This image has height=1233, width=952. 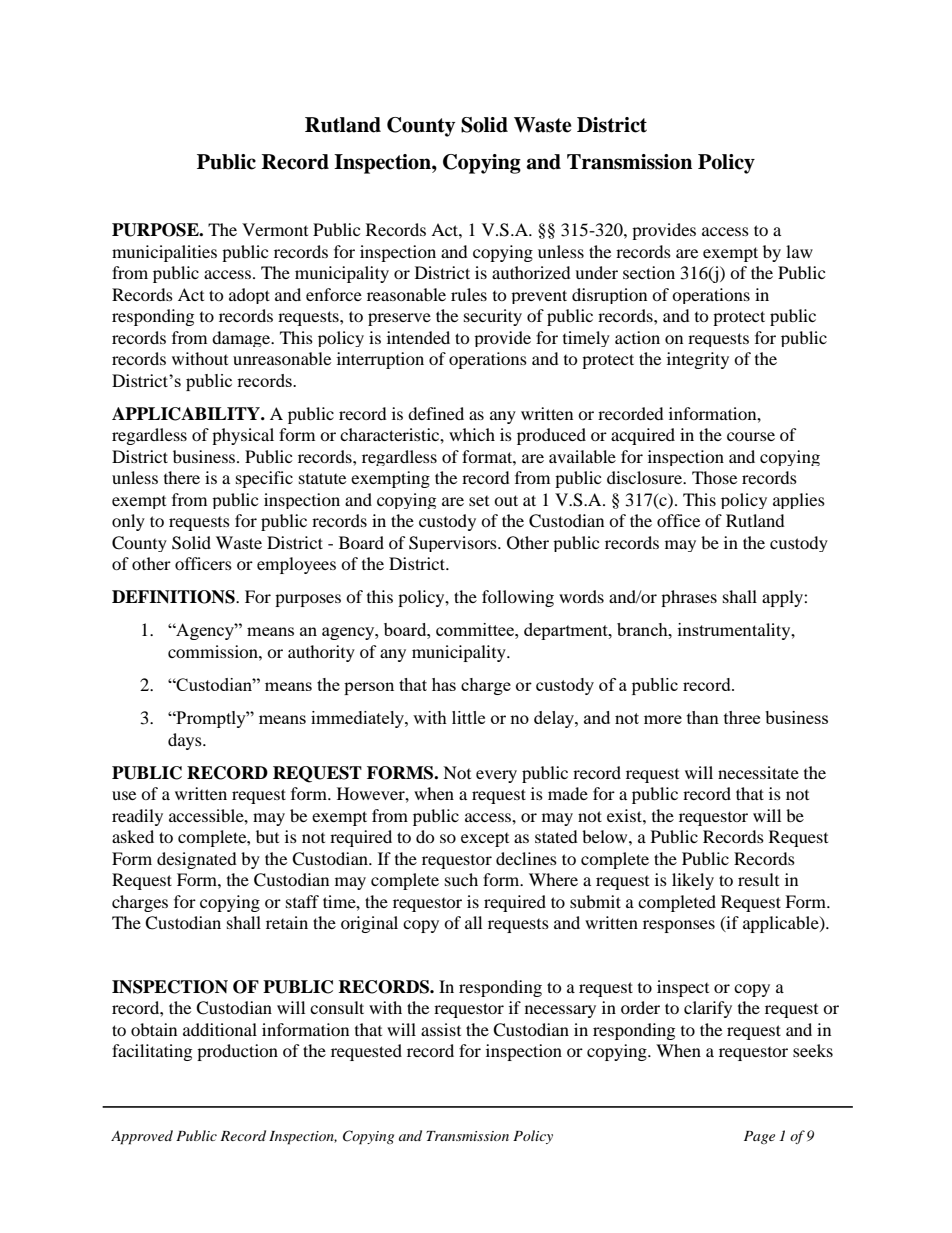 I want to click on necessitate, so click(x=758, y=772).
